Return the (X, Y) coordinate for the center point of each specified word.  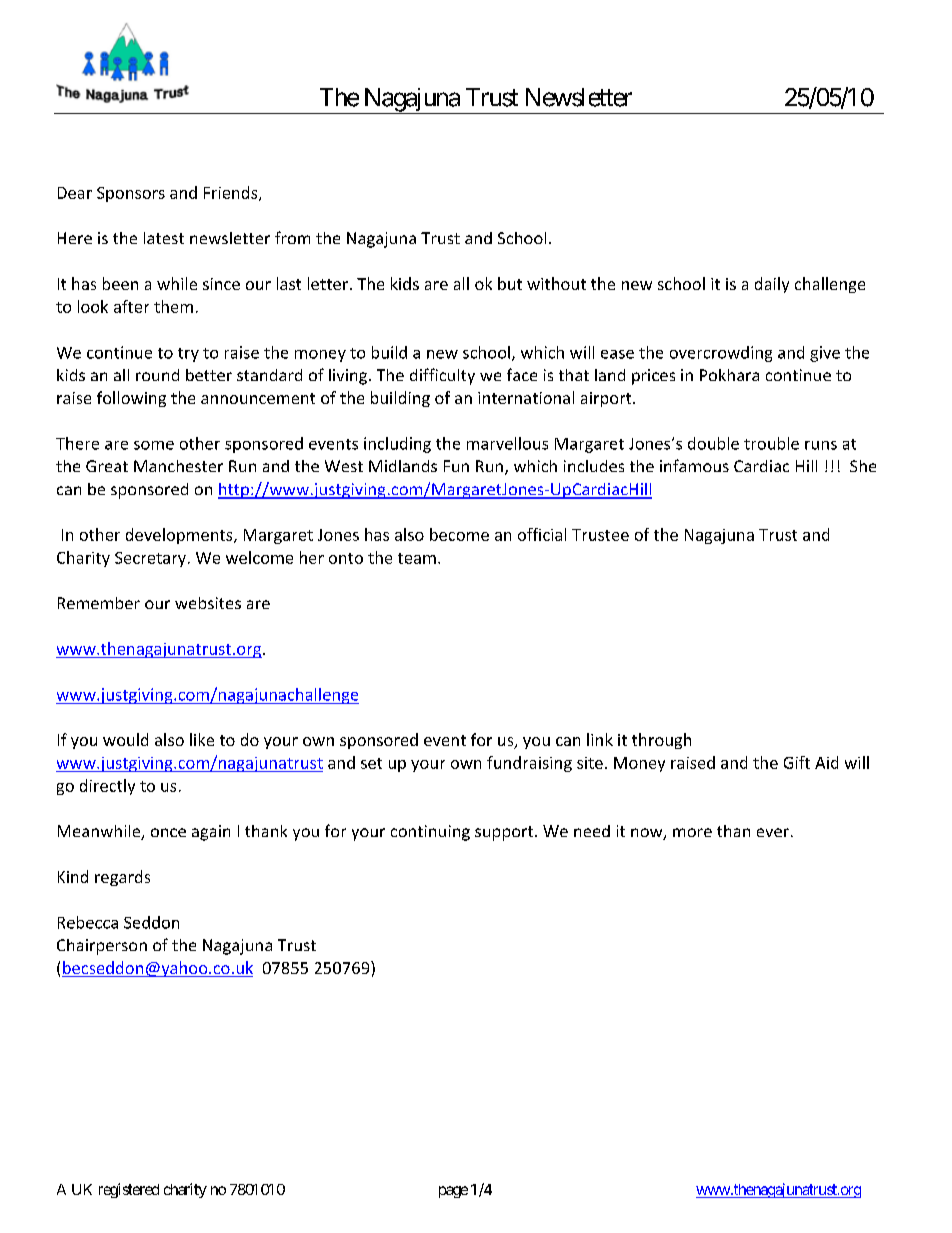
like (202, 739)
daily (772, 285)
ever (773, 832)
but (510, 283)
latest (164, 238)
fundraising (529, 764)
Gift (797, 762)
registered (129, 1190)
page (453, 1192)
